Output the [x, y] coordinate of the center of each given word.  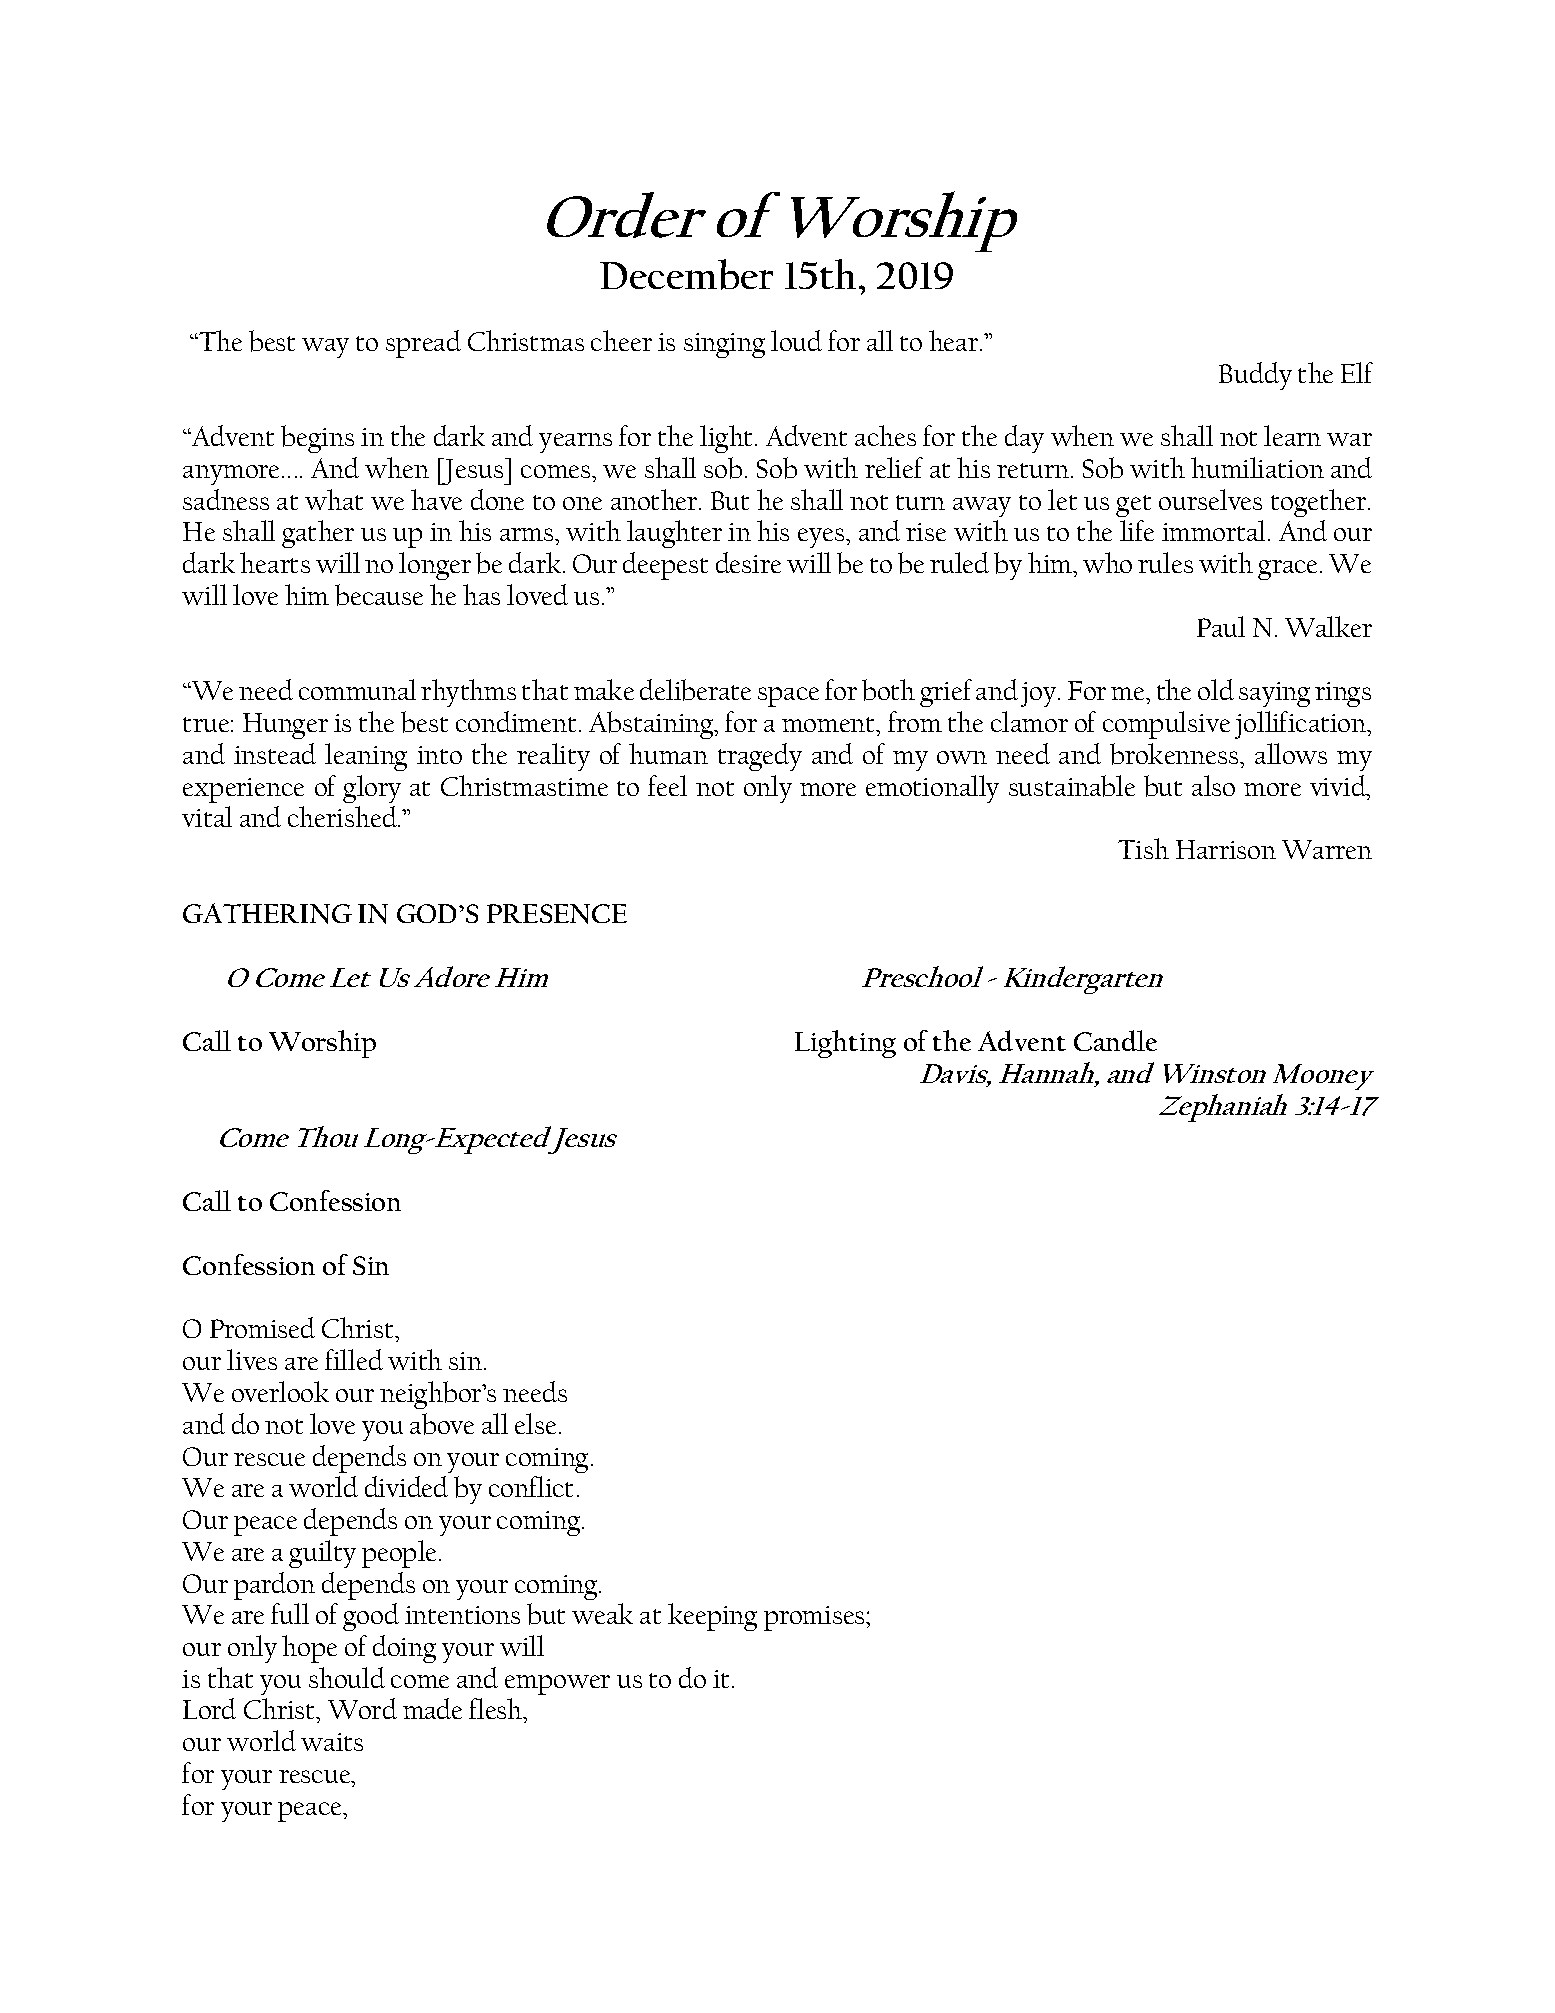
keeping [712, 1617]
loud [796, 340]
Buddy [1255, 376]
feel [667, 785]
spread [423, 344]
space [788, 697]
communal [357, 689]
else [535, 1423]
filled [354, 1359]
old [1216, 689]
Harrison [1226, 849]
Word [362, 1708]
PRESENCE [557, 914]
